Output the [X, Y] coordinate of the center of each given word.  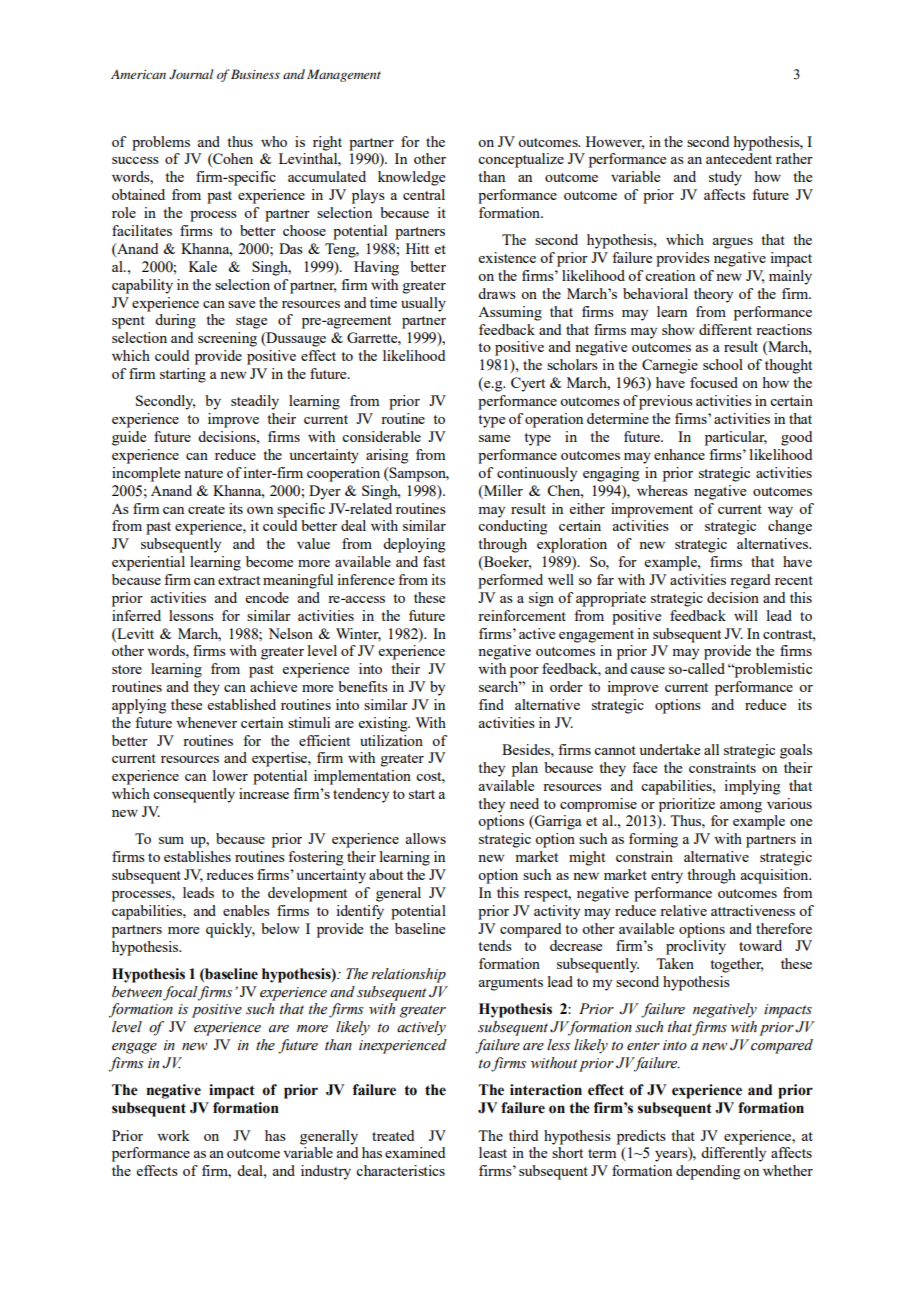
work [173, 1135]
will [746, 615]
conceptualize [521, 160]
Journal [191, 74]
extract [239, 580]
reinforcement [522, 615]
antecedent [739, 158]
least [493, 1152]
